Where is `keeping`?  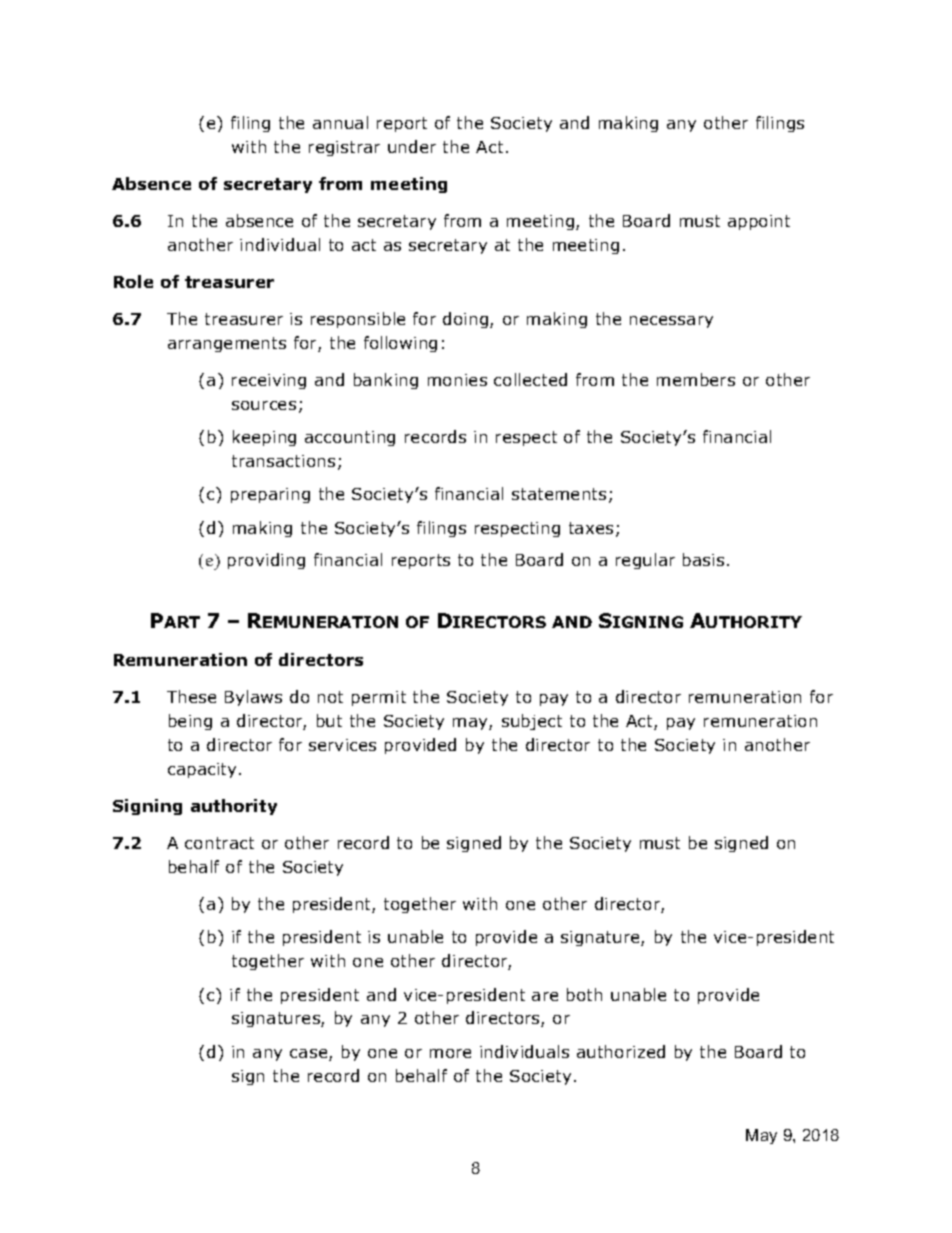
keeping is located at coordinates (264, 438).
